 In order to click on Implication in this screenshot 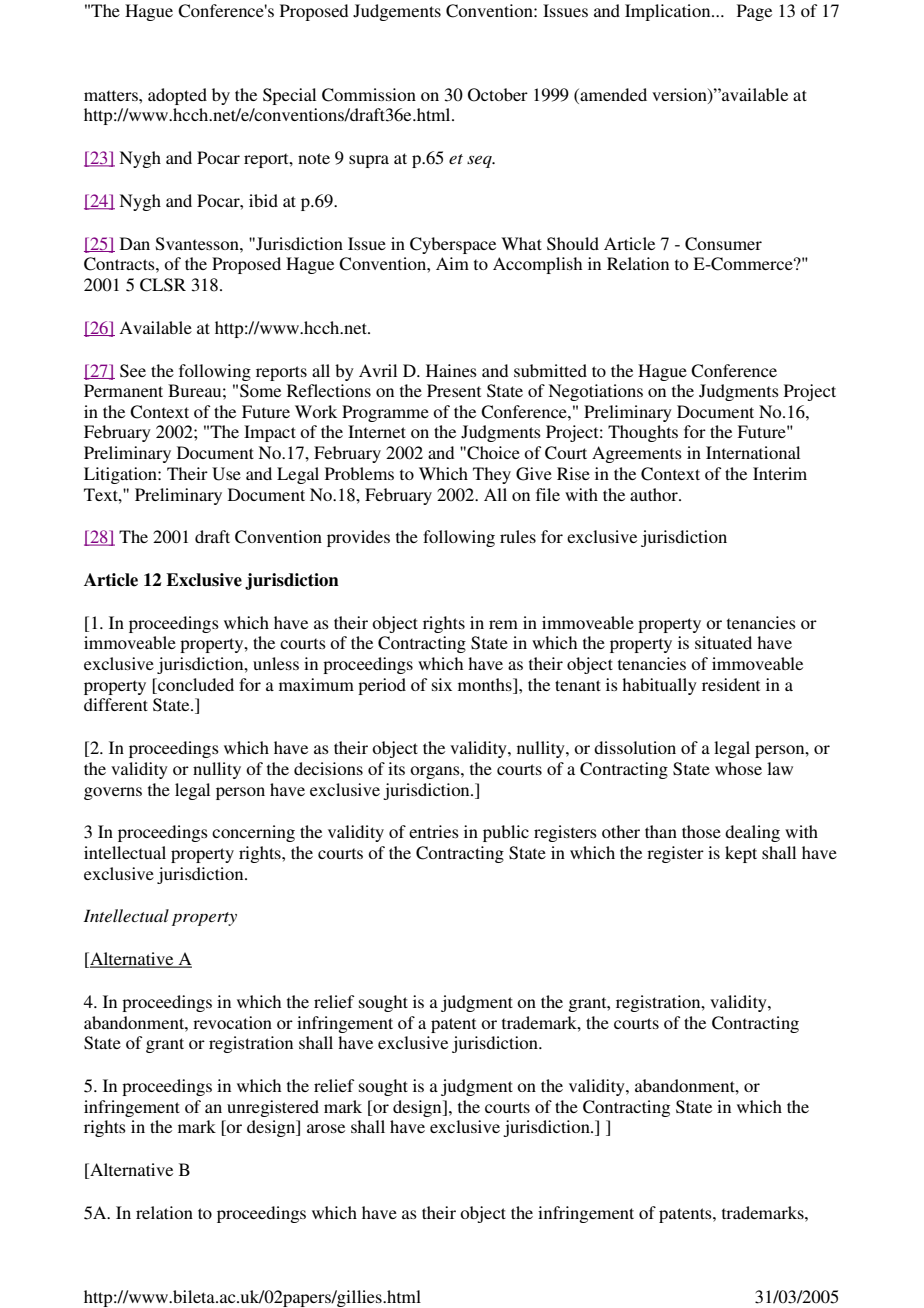, I will do `click(669, 12)`.
